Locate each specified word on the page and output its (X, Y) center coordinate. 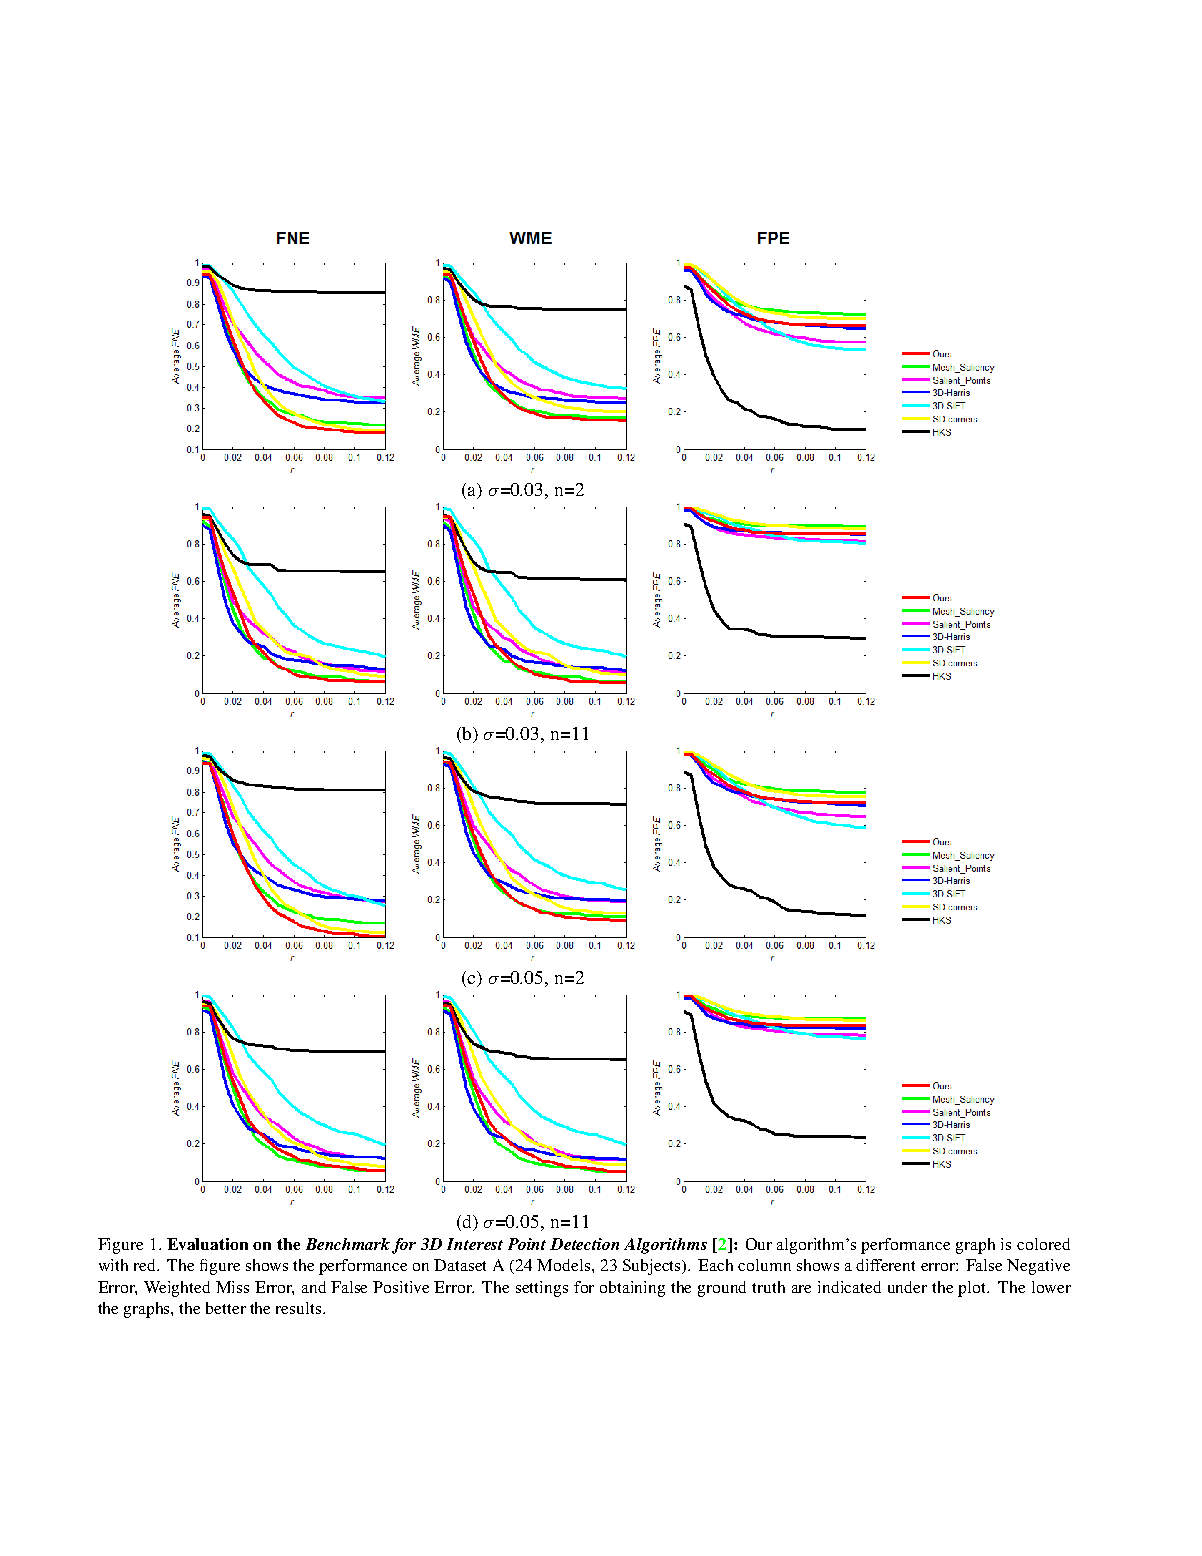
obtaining (632, 1289)
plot (973, 1289)
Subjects (653, 1267)
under (907, 1287)
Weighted (177, 1289)
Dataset (460, 1265)
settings (542, 1289)
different (885, 1265)
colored (1043, 1244)
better (226, 1308)
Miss (232, 1287)
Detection (584, 1244)
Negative (1038, 1267)
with (113, 1265)
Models (565, 1265)
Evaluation (207, 1244)
